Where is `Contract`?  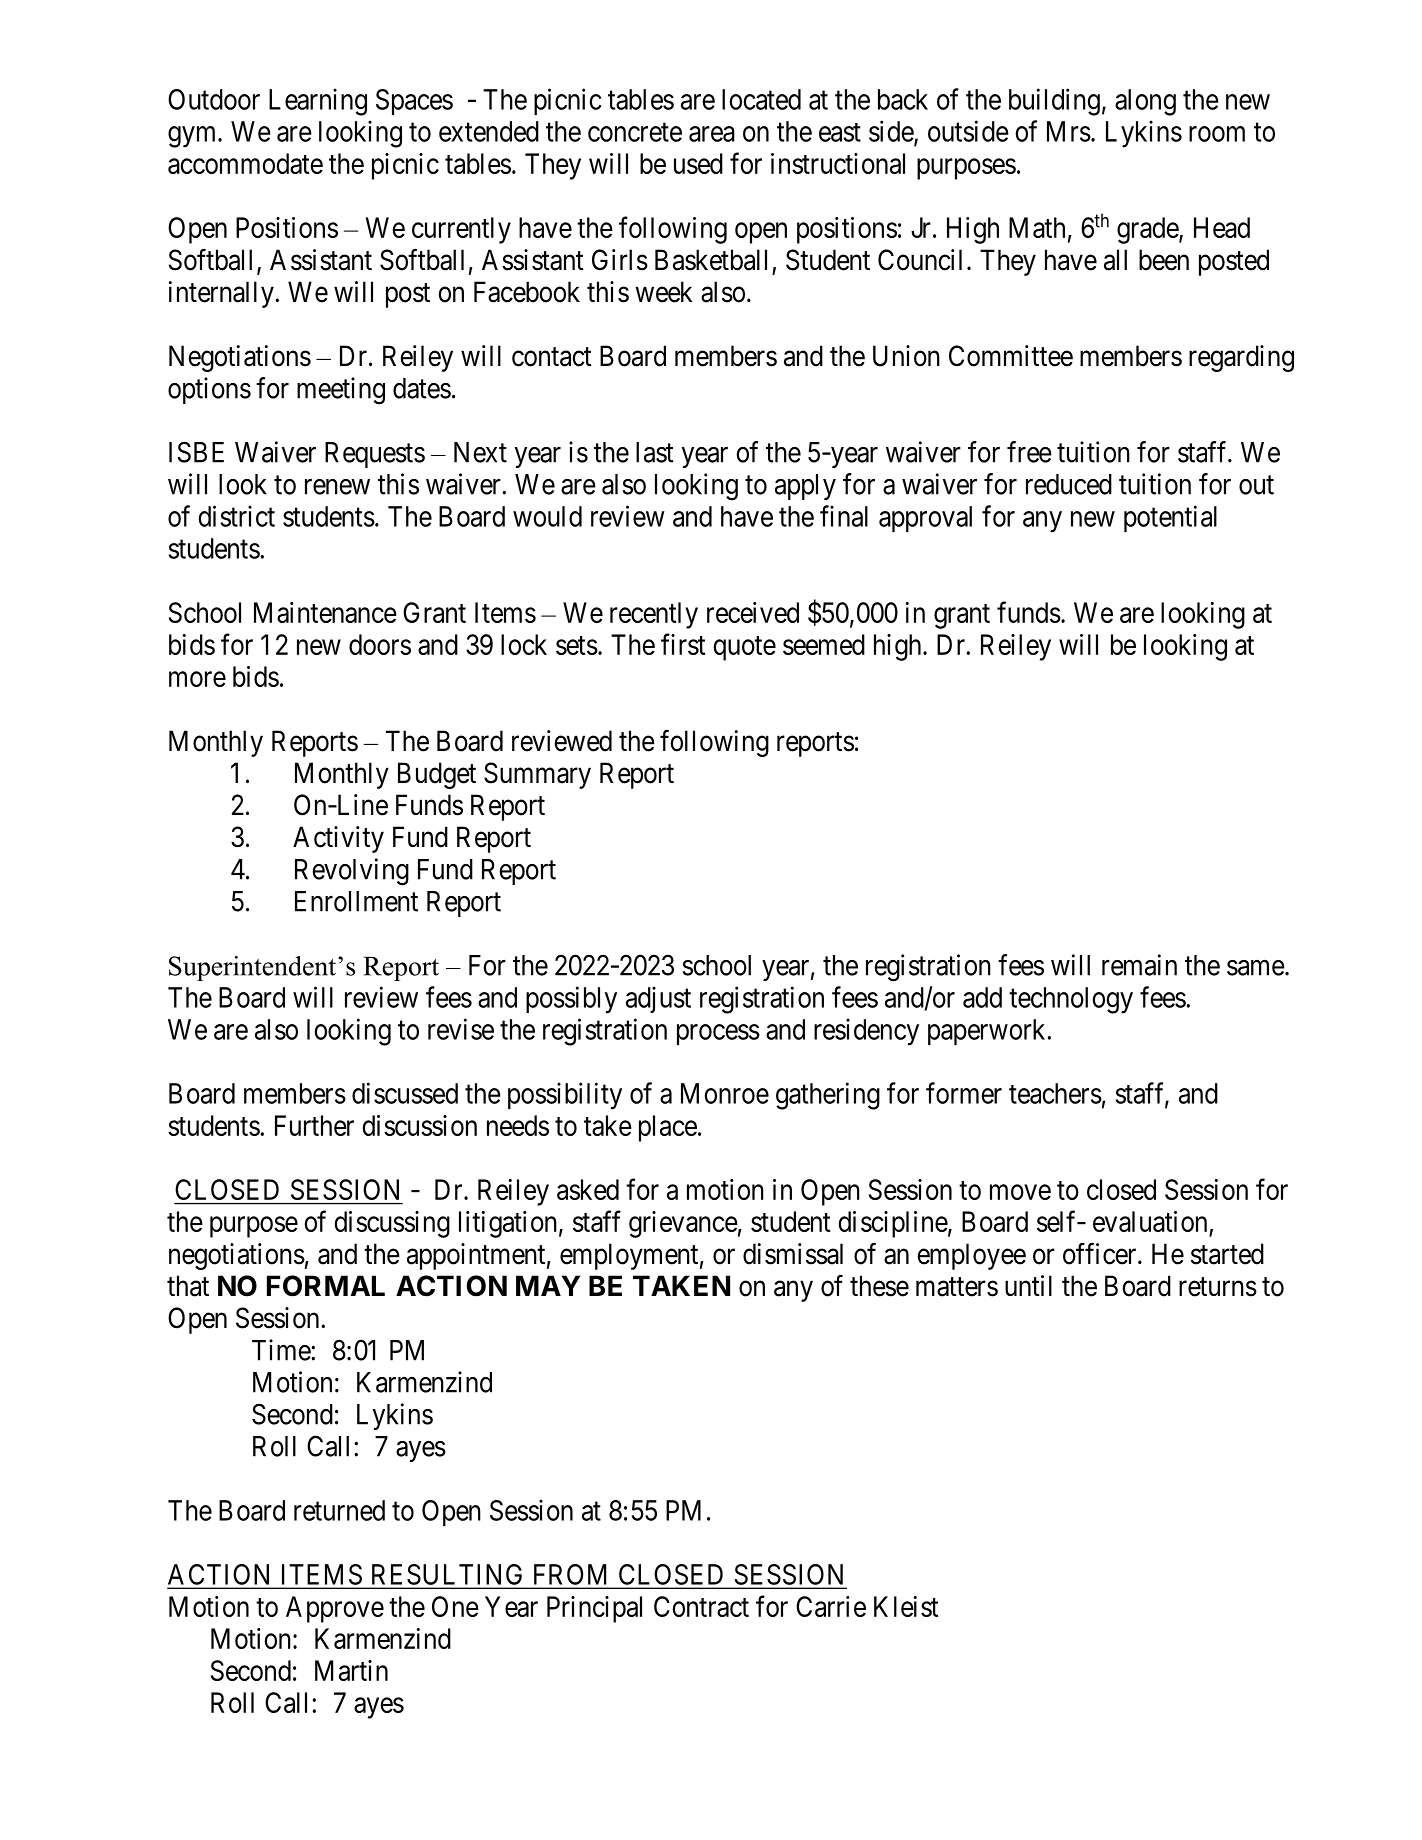 Contract is located at coordinates (701, 1606).
